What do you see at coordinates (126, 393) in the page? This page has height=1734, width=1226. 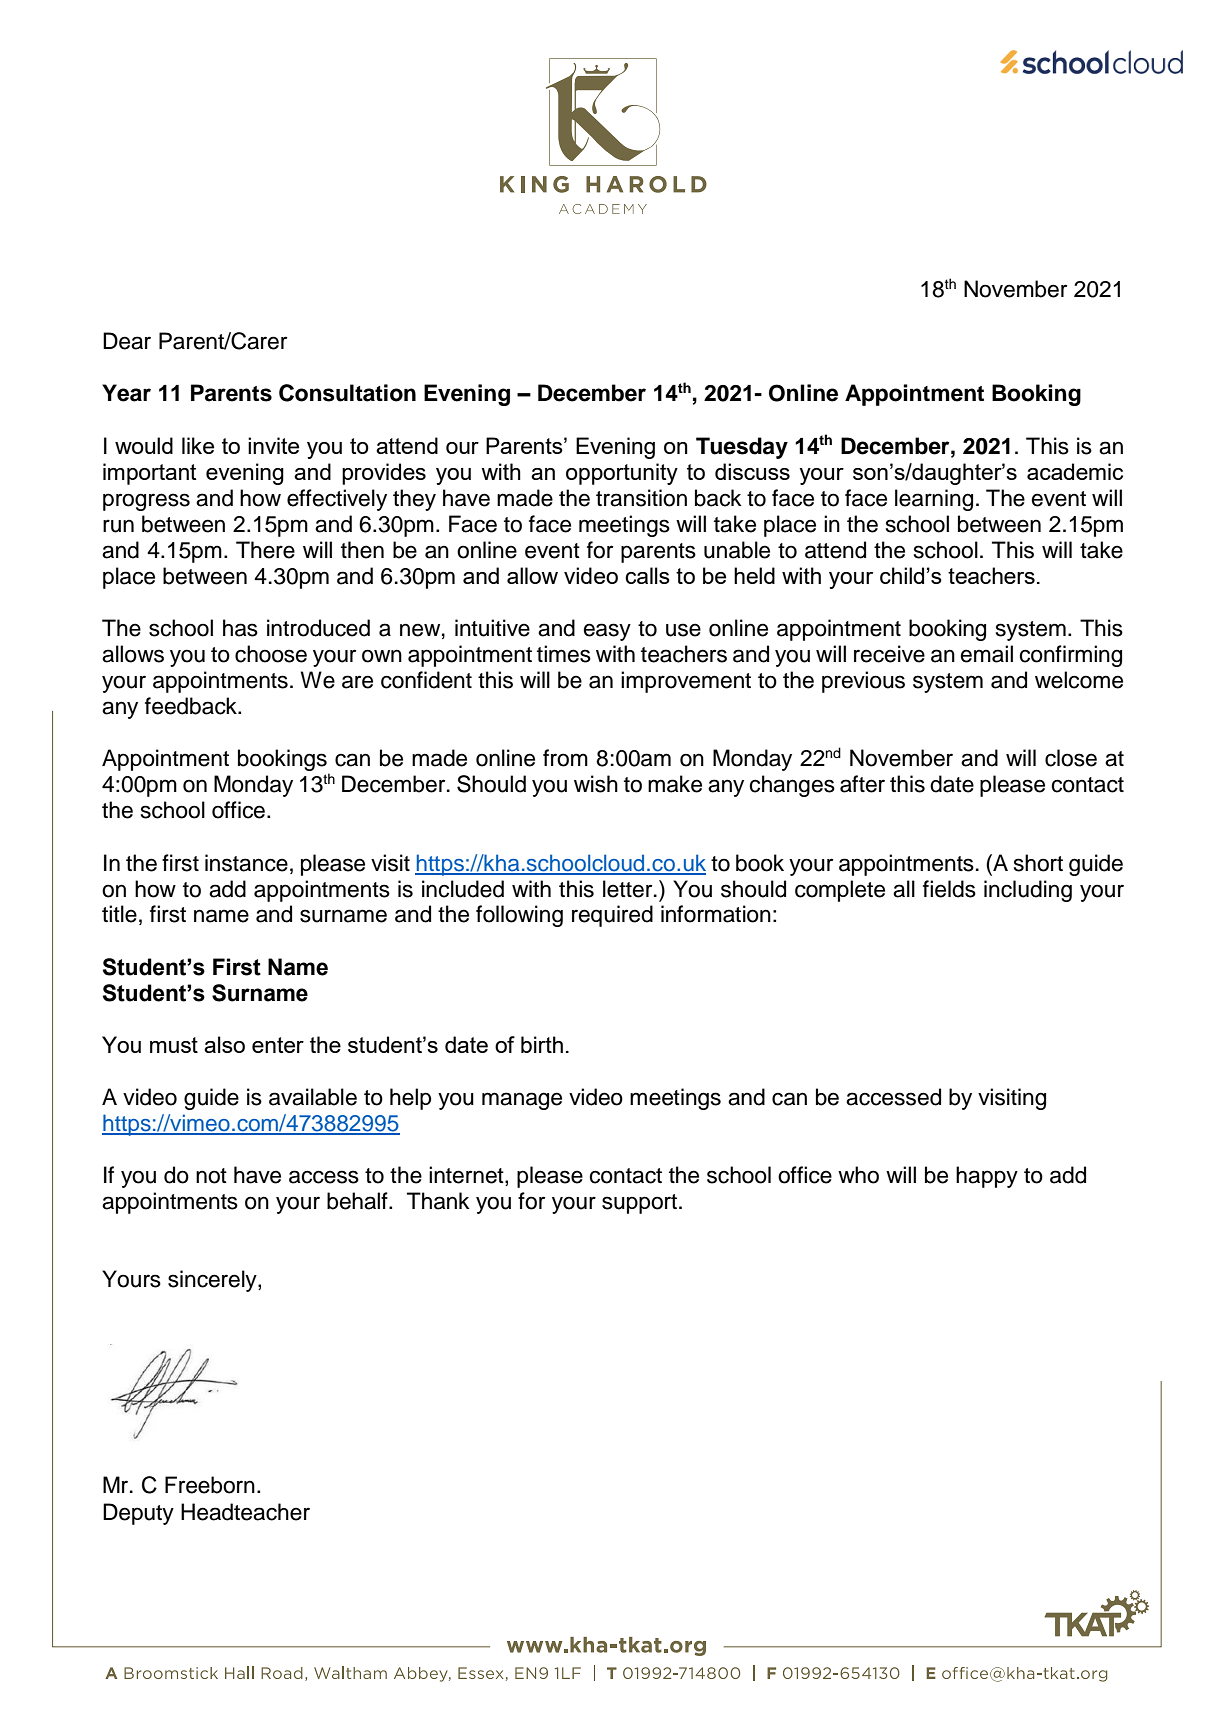 I see `Year` at bounding box center [126, 393].
